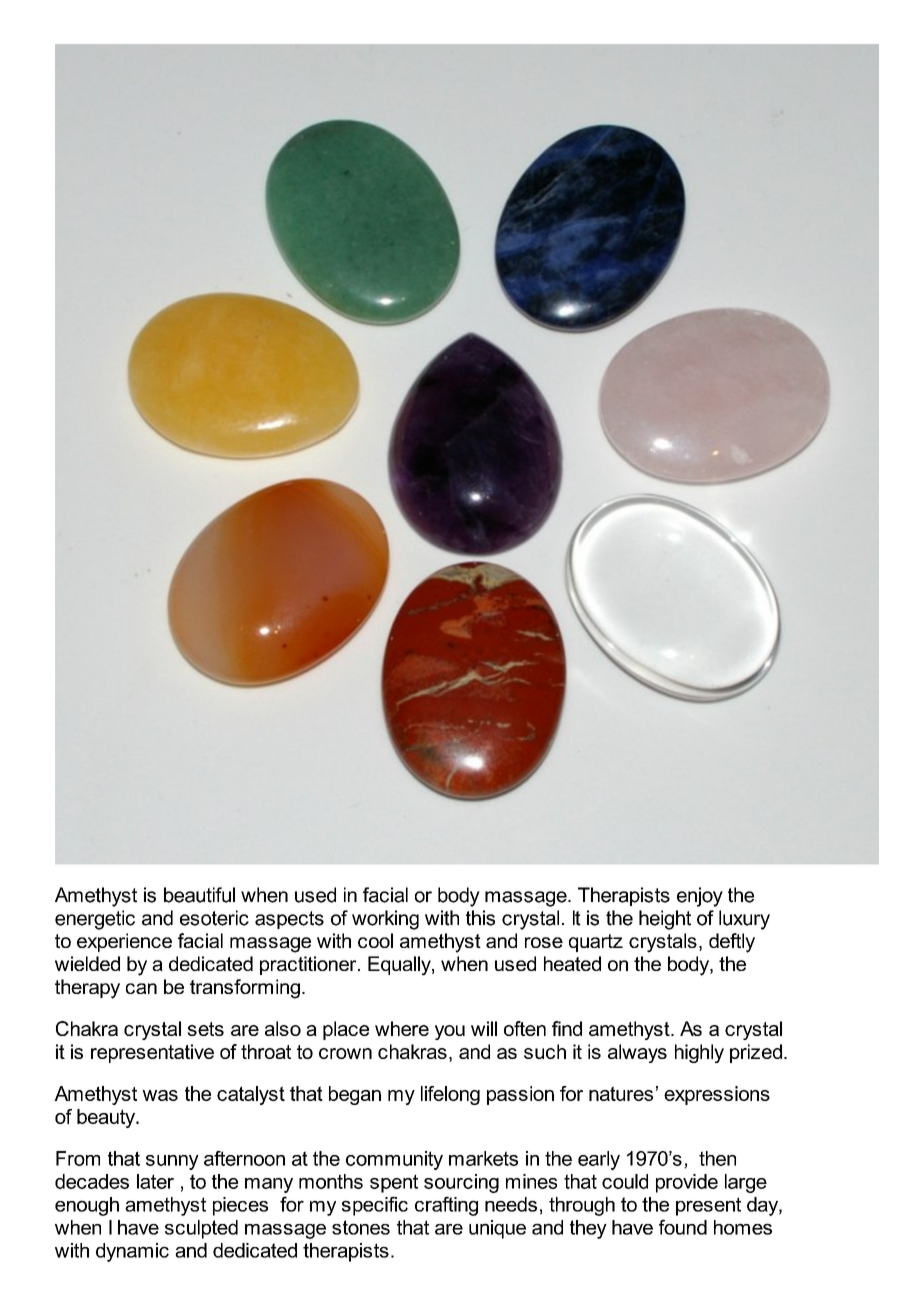  Describe the element at coordinates (450, 1095) in the screenshot. I see `lifelong` at that location.
